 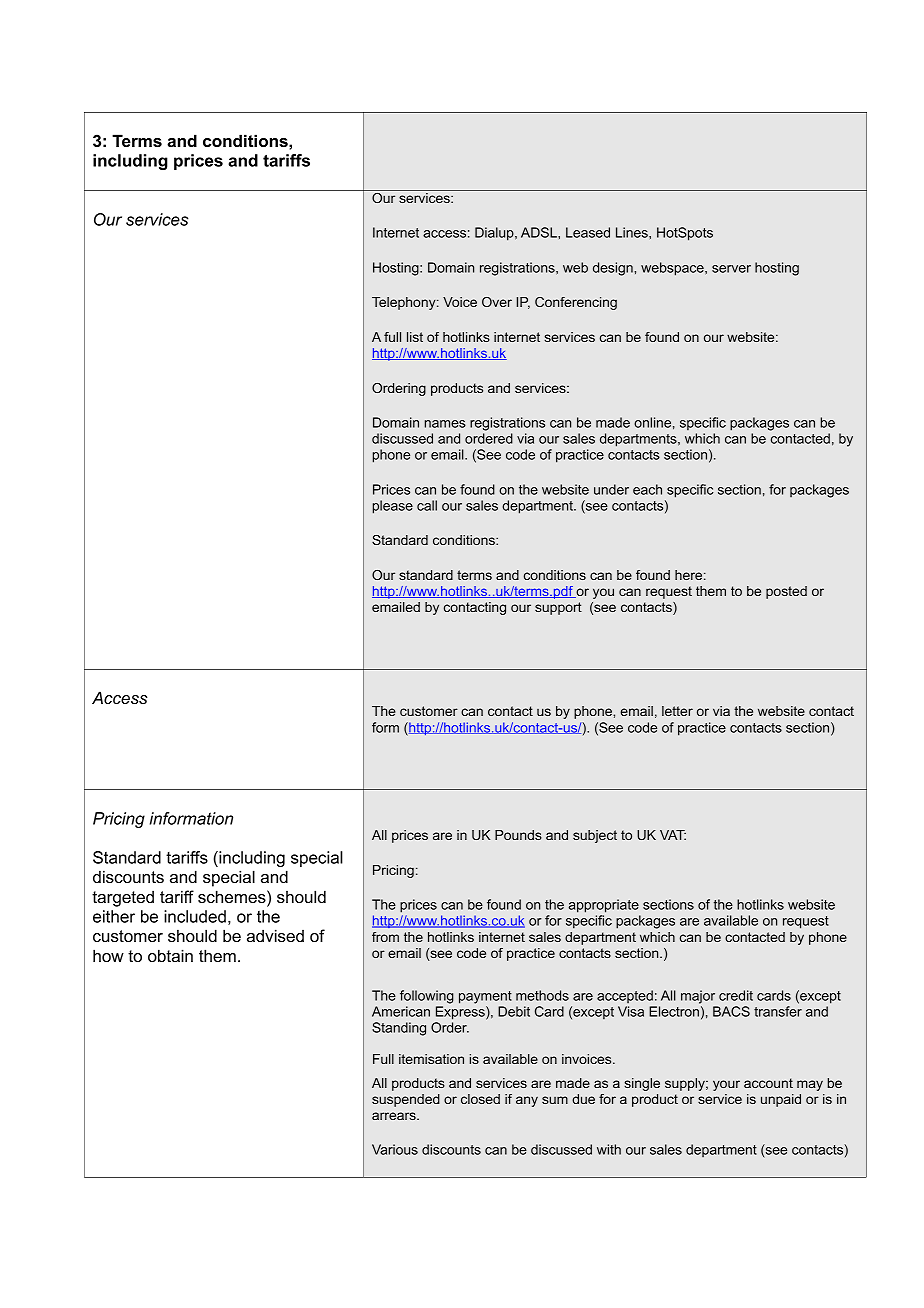 What do you see at coordinates (497, 302) in the image?
I see `Over` at bounding box center [497, 302].
